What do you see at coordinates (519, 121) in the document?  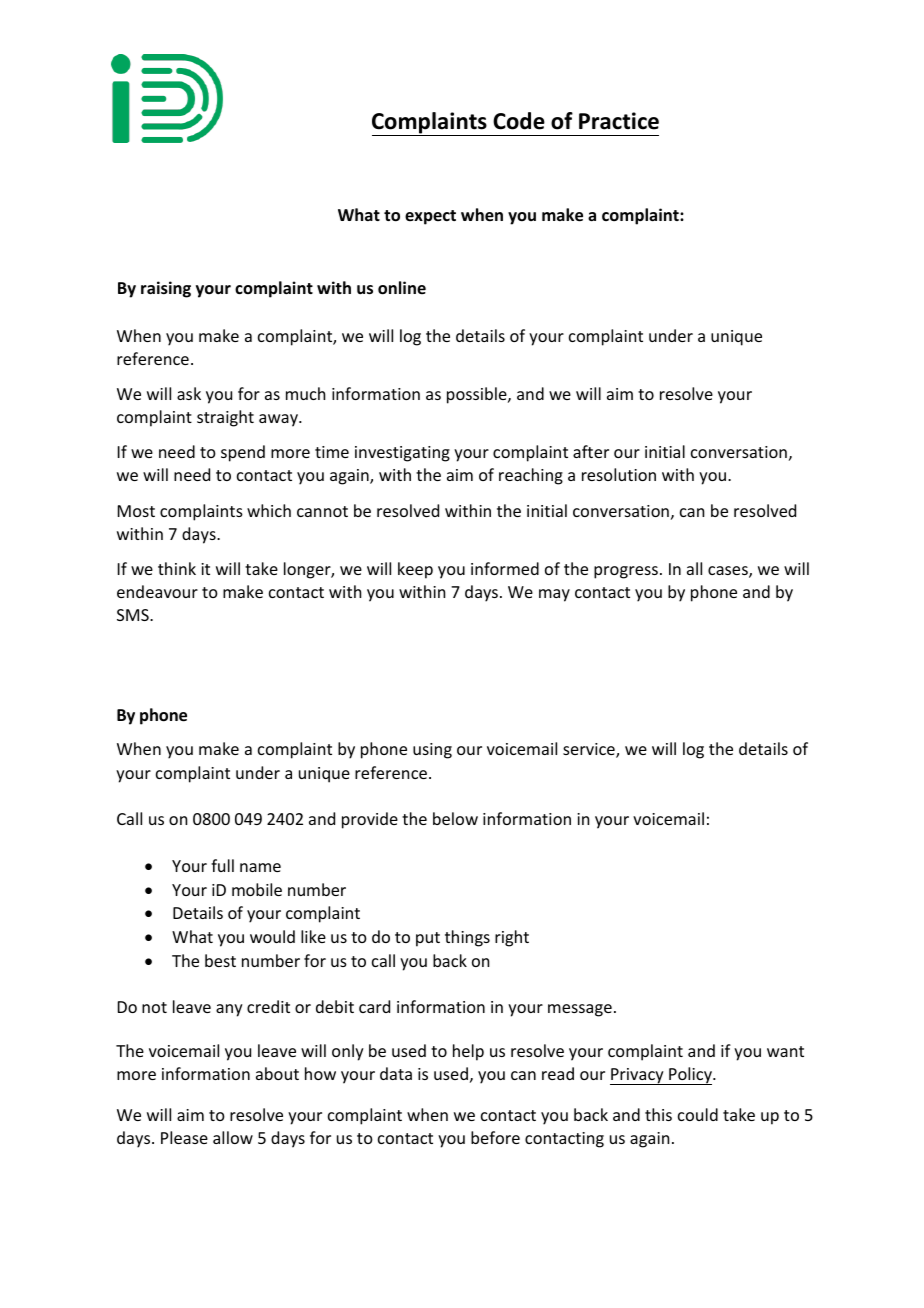 I see `Code` at bounding box center [519, 121].
